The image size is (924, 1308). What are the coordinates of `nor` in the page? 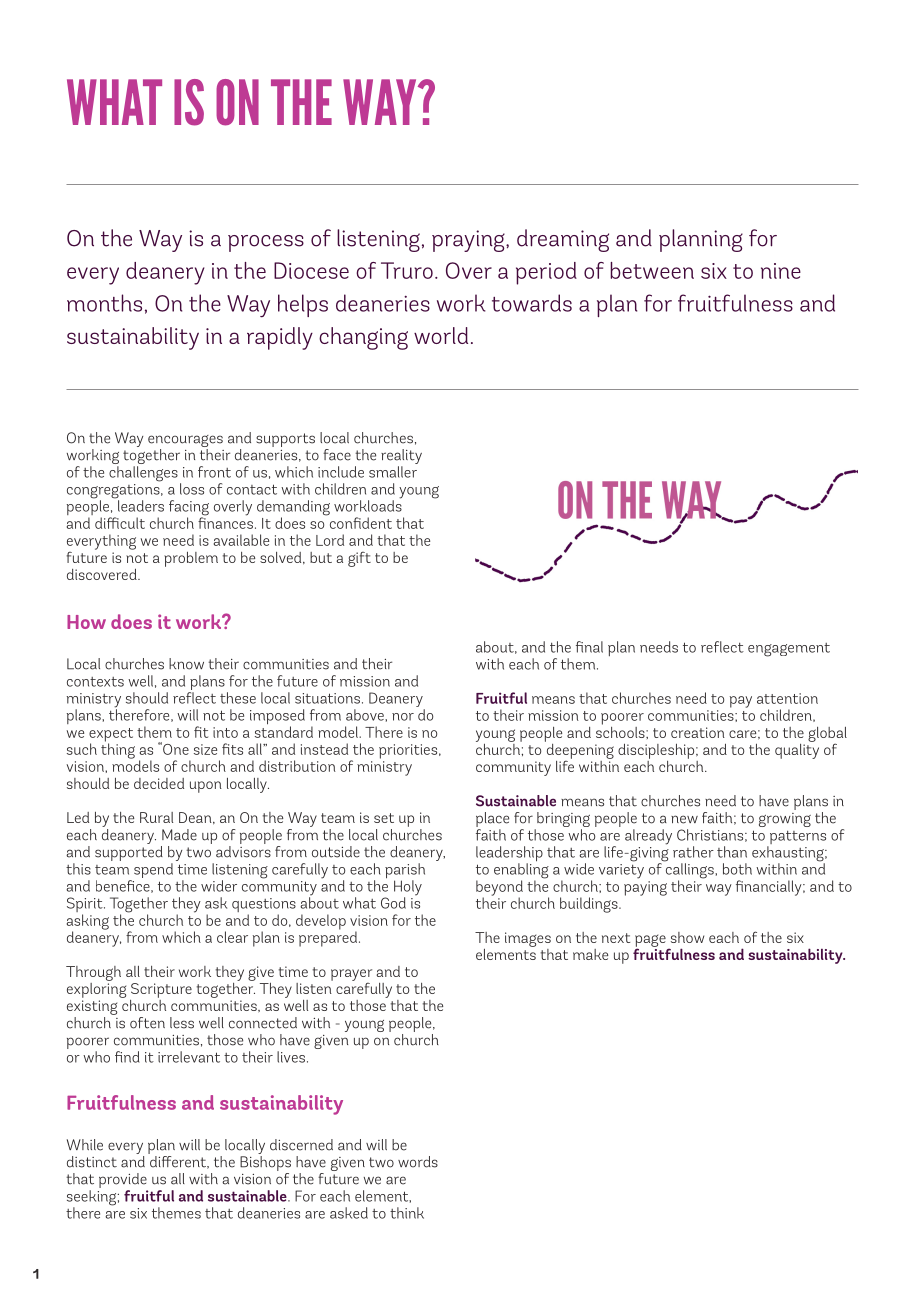 It's located at (403, 717).
